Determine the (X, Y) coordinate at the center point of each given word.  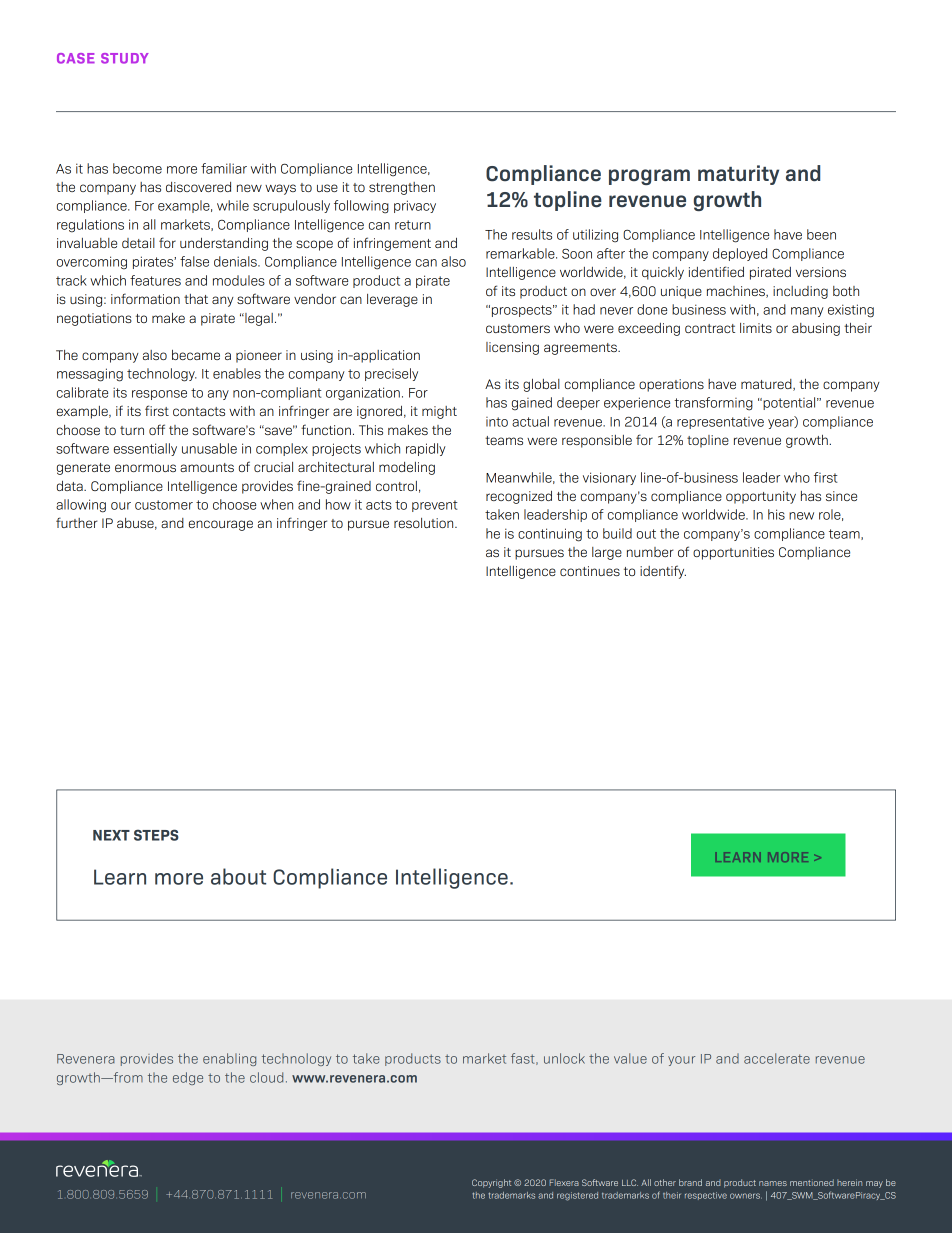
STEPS (156, 835)
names (773, 1183)
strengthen (402, 188)
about (238, 876)
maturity (738, 175)
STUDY (125, 58)
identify (663, 572)
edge (188, 1078)
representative (720, 423)
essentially (145, 449)
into (497, 422)
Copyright (491, 1183)
